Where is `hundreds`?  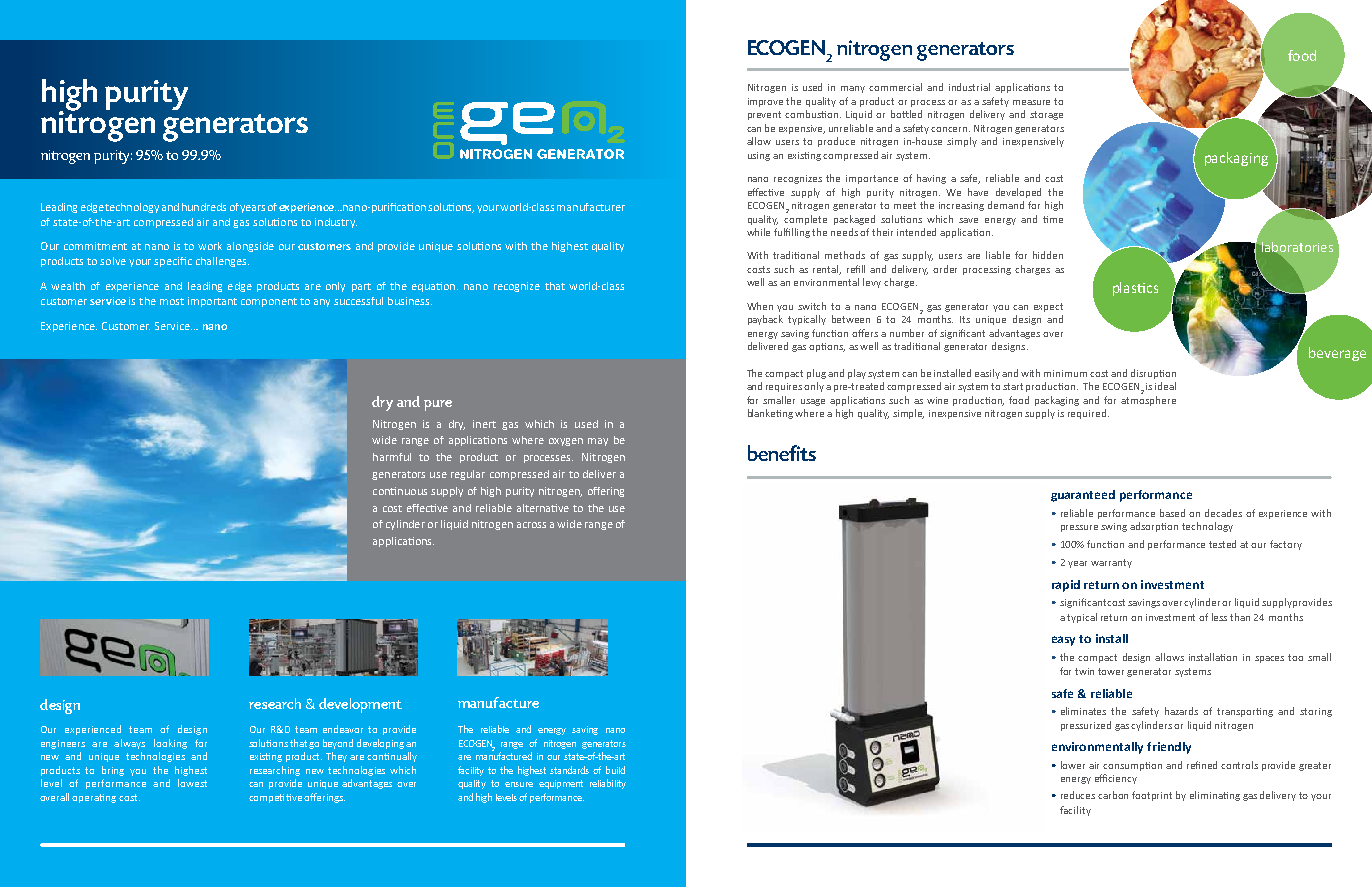 hundreds is located at coordinates (204, 207).
